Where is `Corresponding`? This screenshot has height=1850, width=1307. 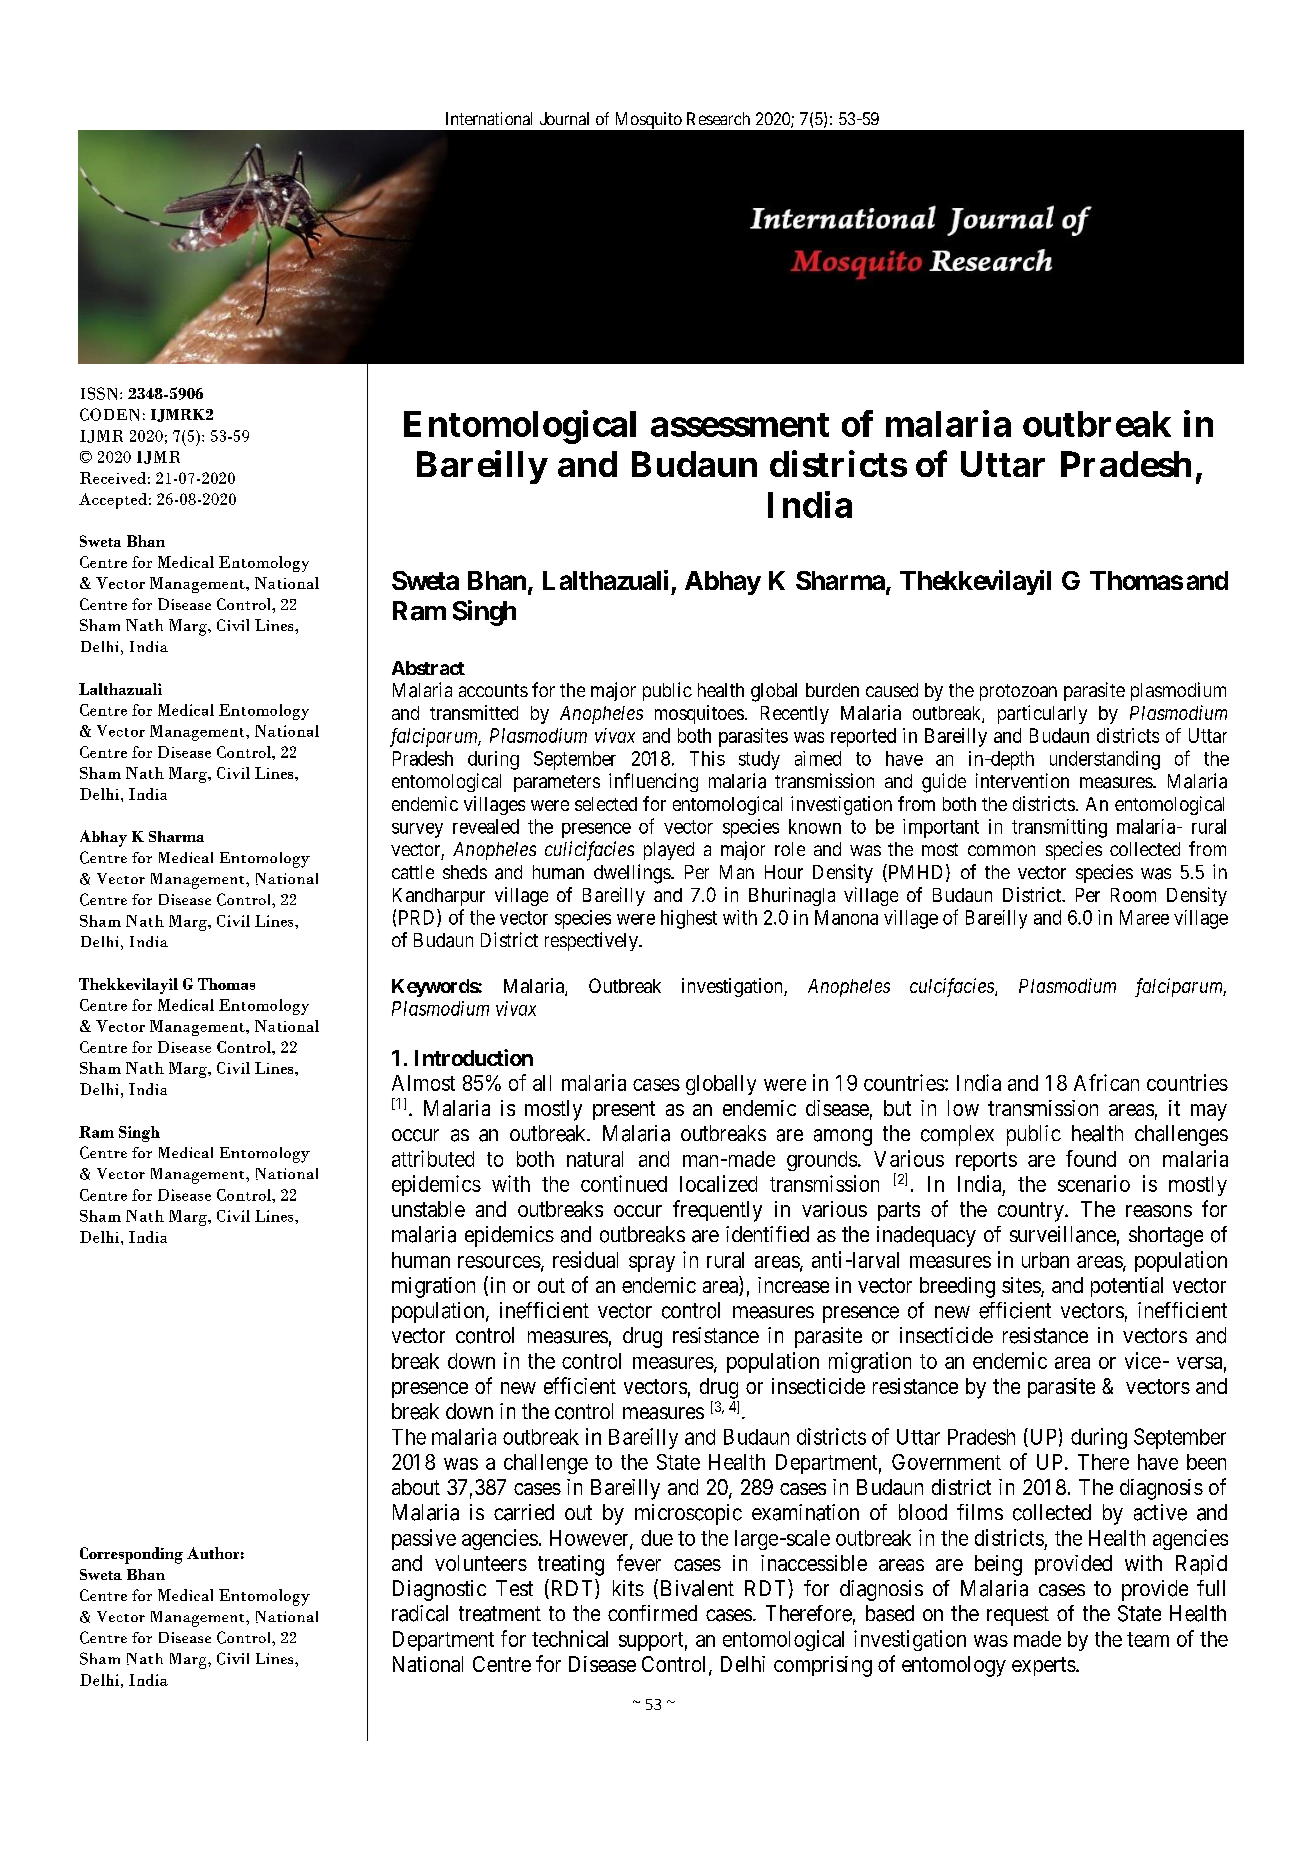 Corresponding is located at coordinates (131, 1555).
